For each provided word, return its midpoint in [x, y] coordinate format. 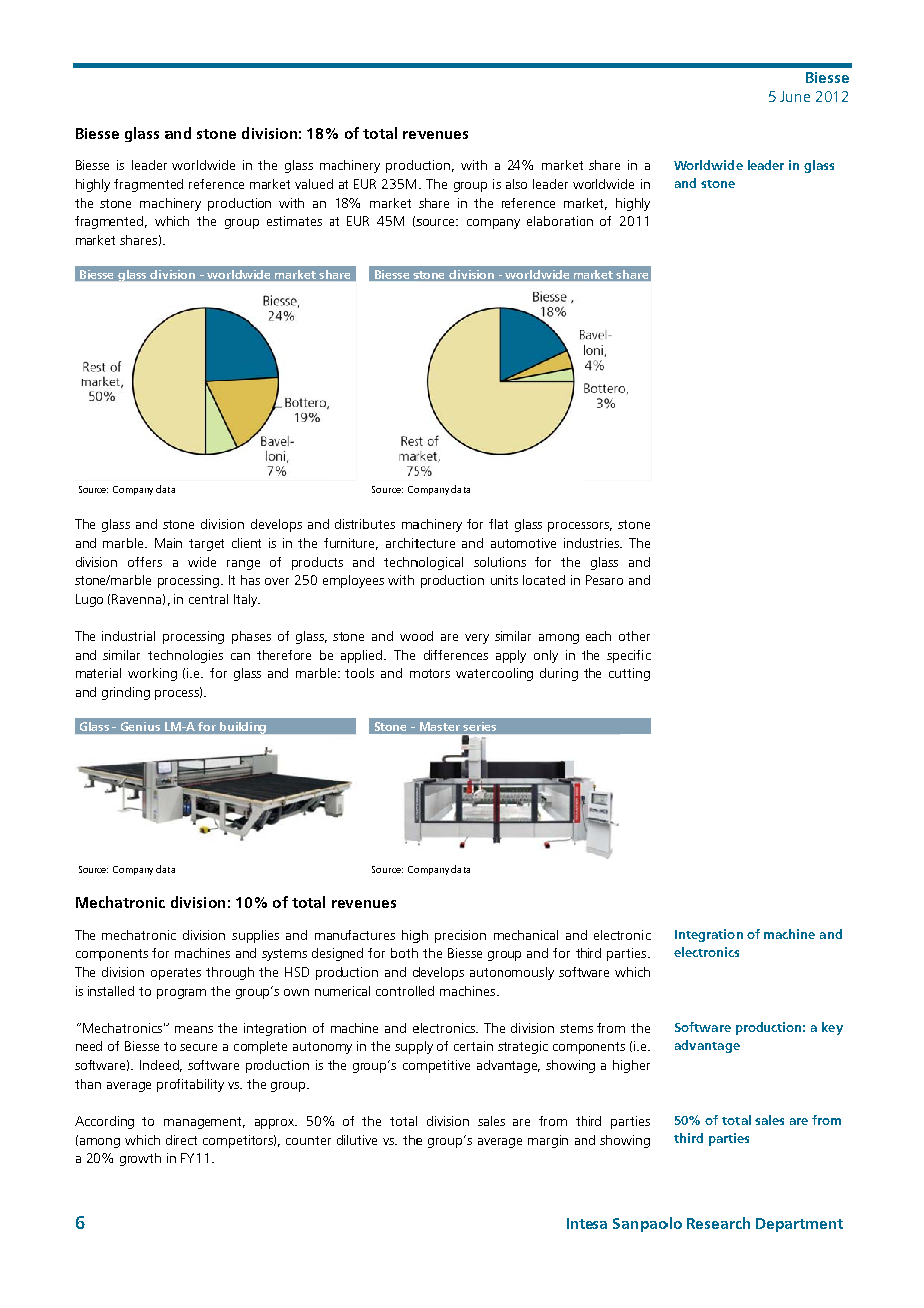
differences [456, 655]
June [795, 96]
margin [548, 1141]
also [516, 184]
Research [718, 1223]
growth [140, 1159]
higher [631, 1066]
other [634, 636]
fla [497, 524]
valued [314, 184]
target [206, 545]
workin [148, 673]
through [230, 973]
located [544, 580]
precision [460, 936]
